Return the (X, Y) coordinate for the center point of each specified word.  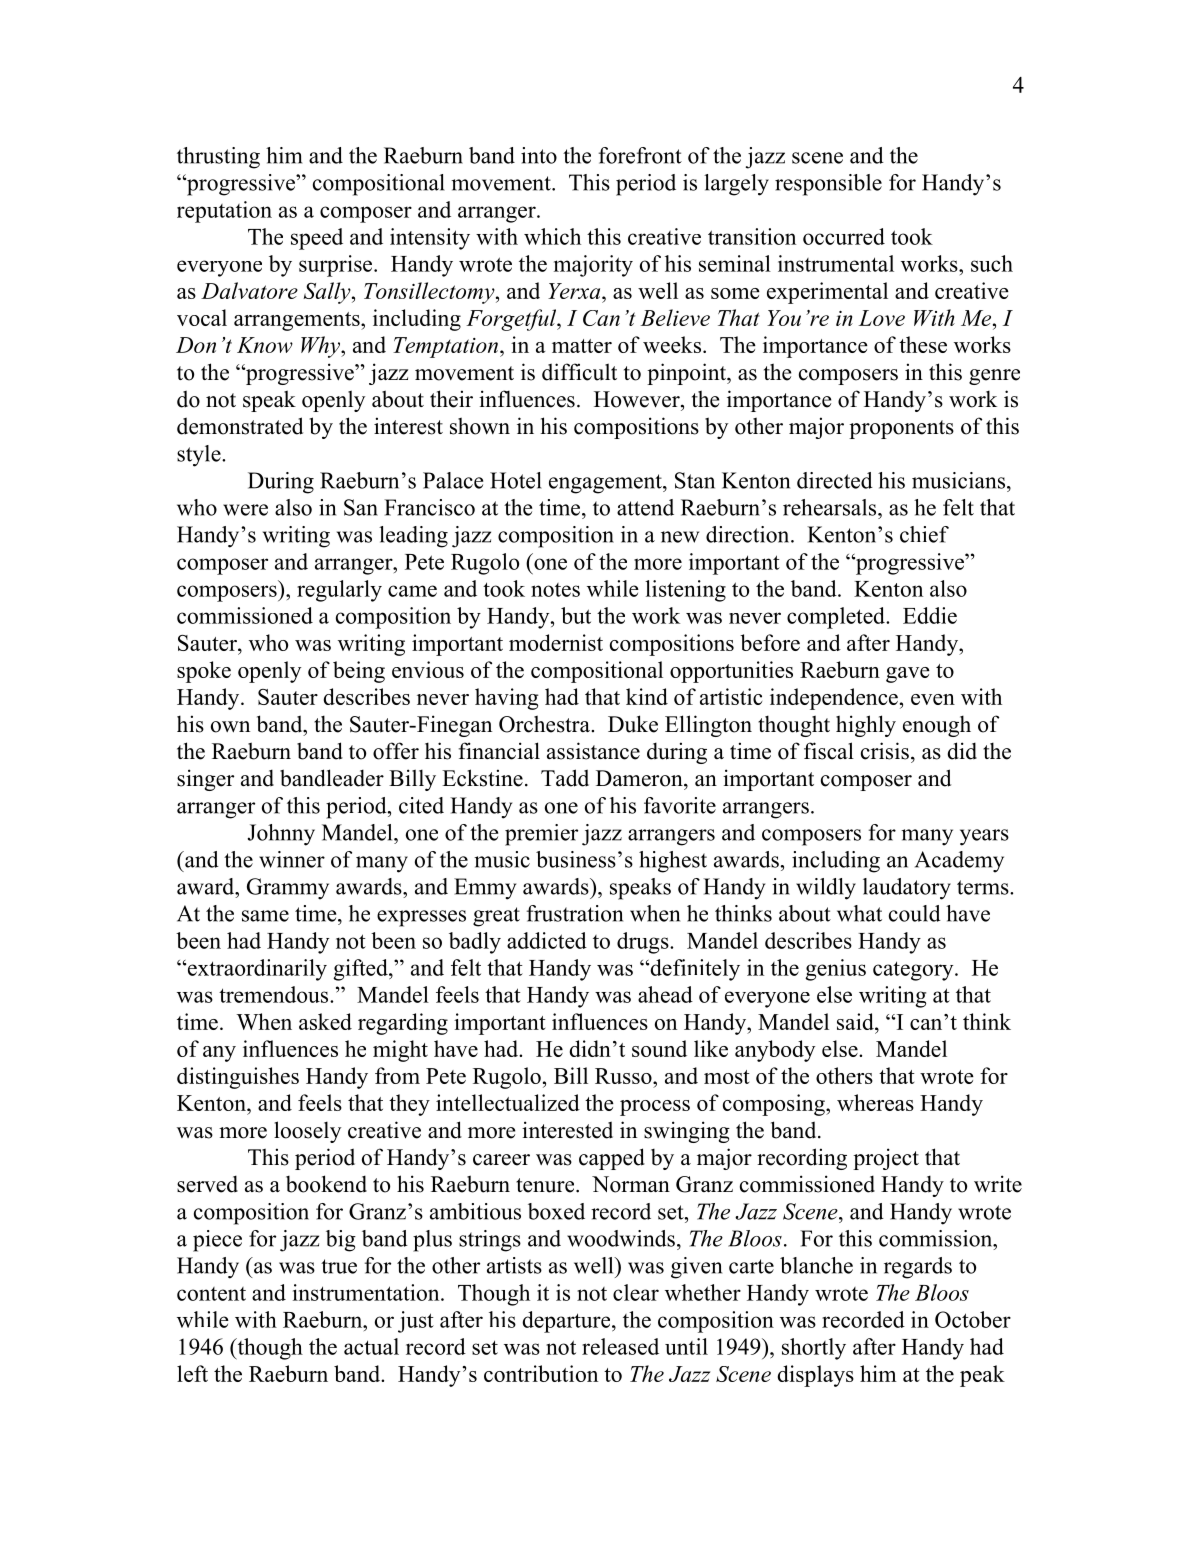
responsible (828, 185)
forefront (640, 155)
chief (924, 534)
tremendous (275, 994)
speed (317, 239)
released (620, 1346)
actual (371, 1346)
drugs (644, 943)
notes (555, 590)
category (914, 971)
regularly (339, 591)
